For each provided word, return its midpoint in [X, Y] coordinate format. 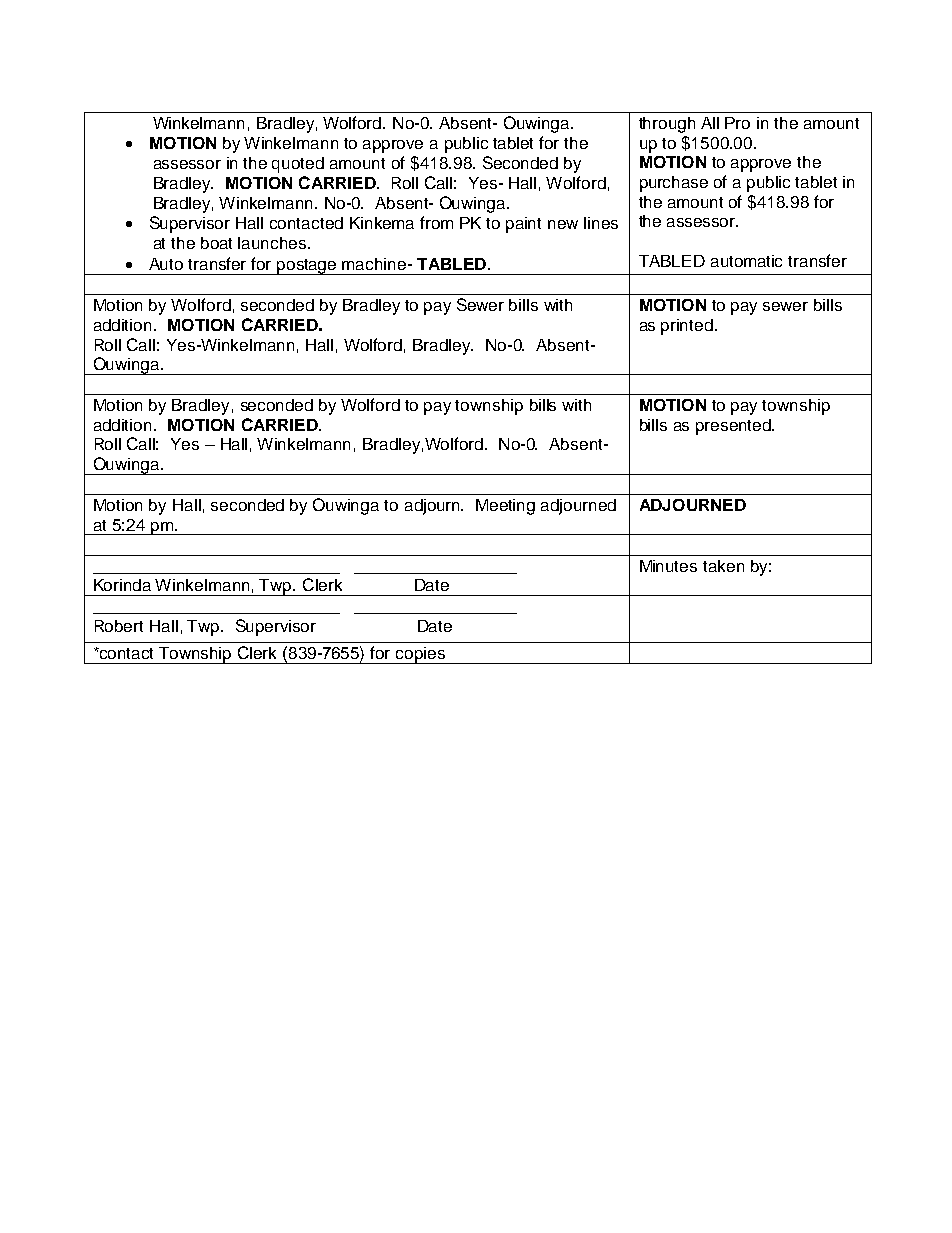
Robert [119, 626]
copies [420, 655]
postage [307, 267]
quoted [298, 165]
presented [734, 427]
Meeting [505, 507]
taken [723, 566]
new [563, 224]
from [436, 222]
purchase [674, 184]
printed [687, 327]
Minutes [668, 566]
